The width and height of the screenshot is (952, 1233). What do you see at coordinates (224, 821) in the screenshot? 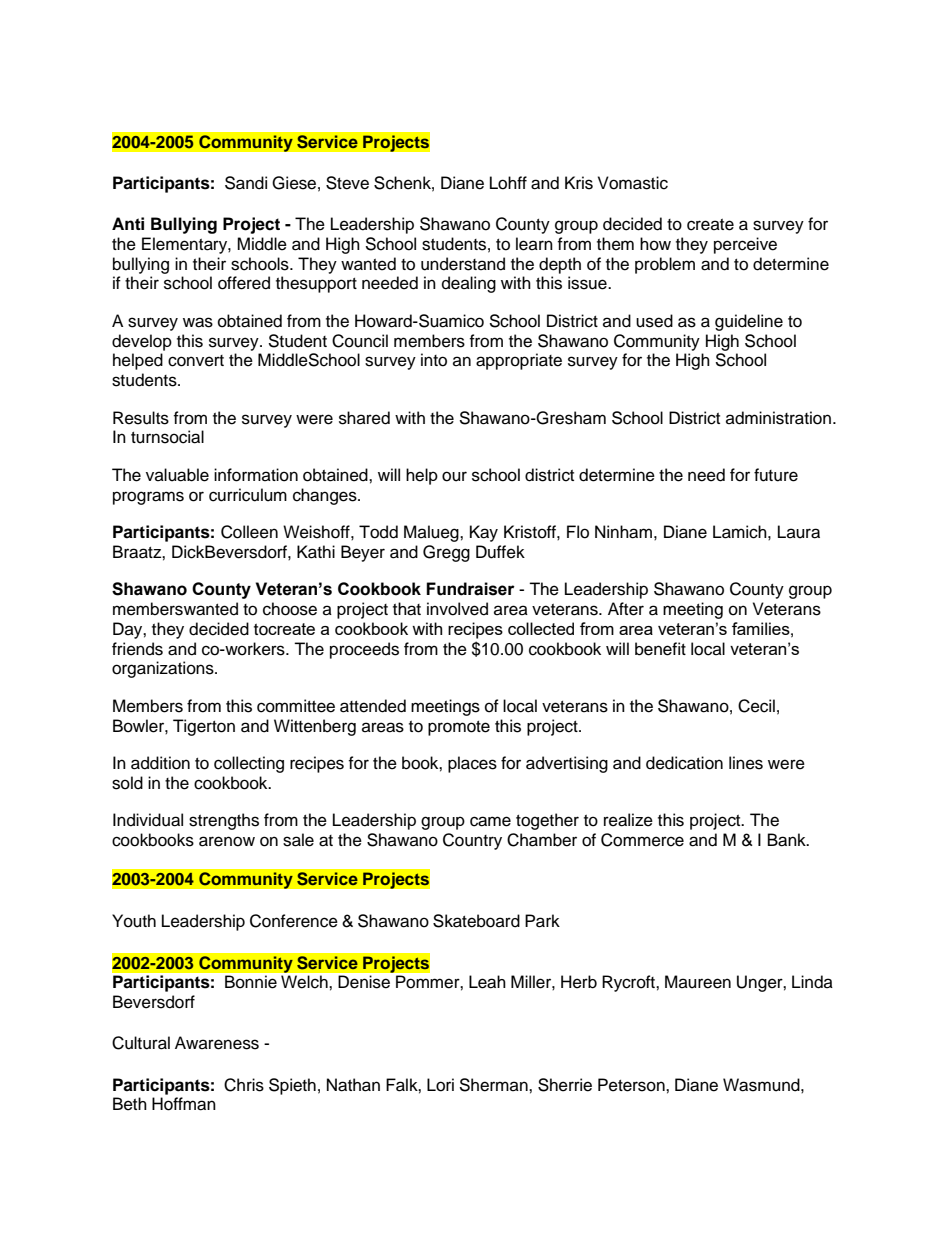
I see `strengths` at bounding box center [224, 821].
